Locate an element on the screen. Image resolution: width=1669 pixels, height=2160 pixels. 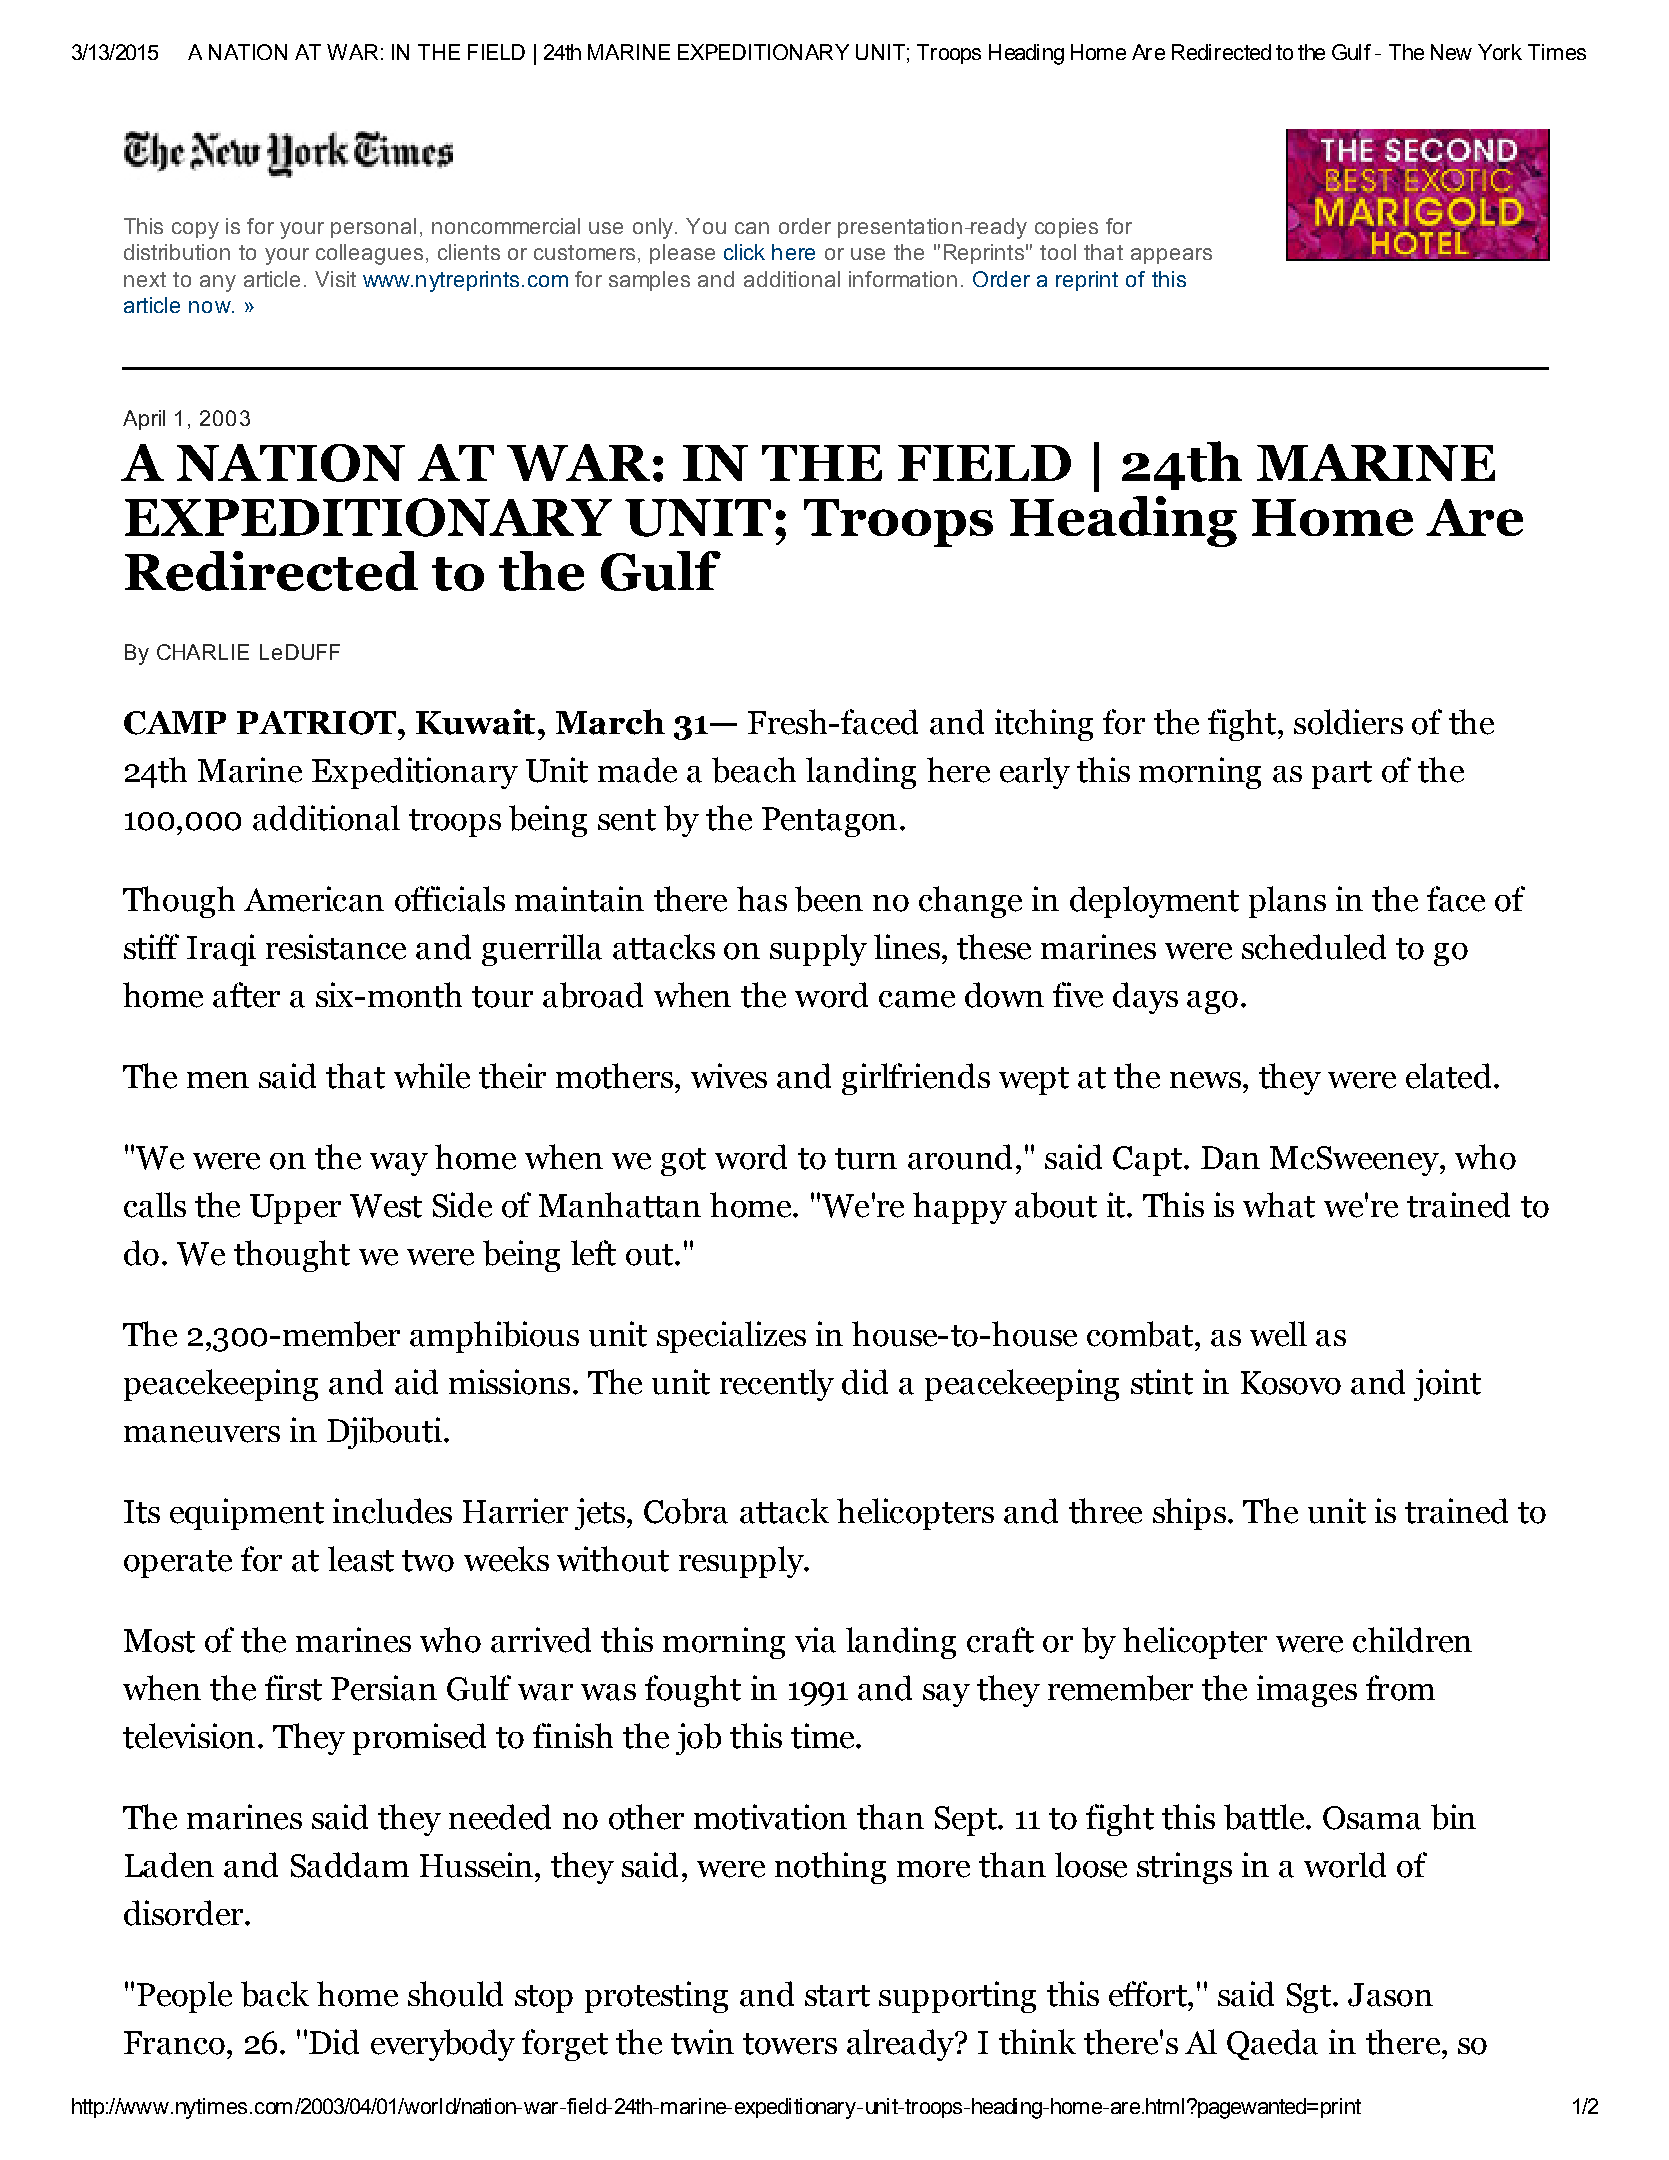
Djibouti is located at coordinates (384, 1433).
